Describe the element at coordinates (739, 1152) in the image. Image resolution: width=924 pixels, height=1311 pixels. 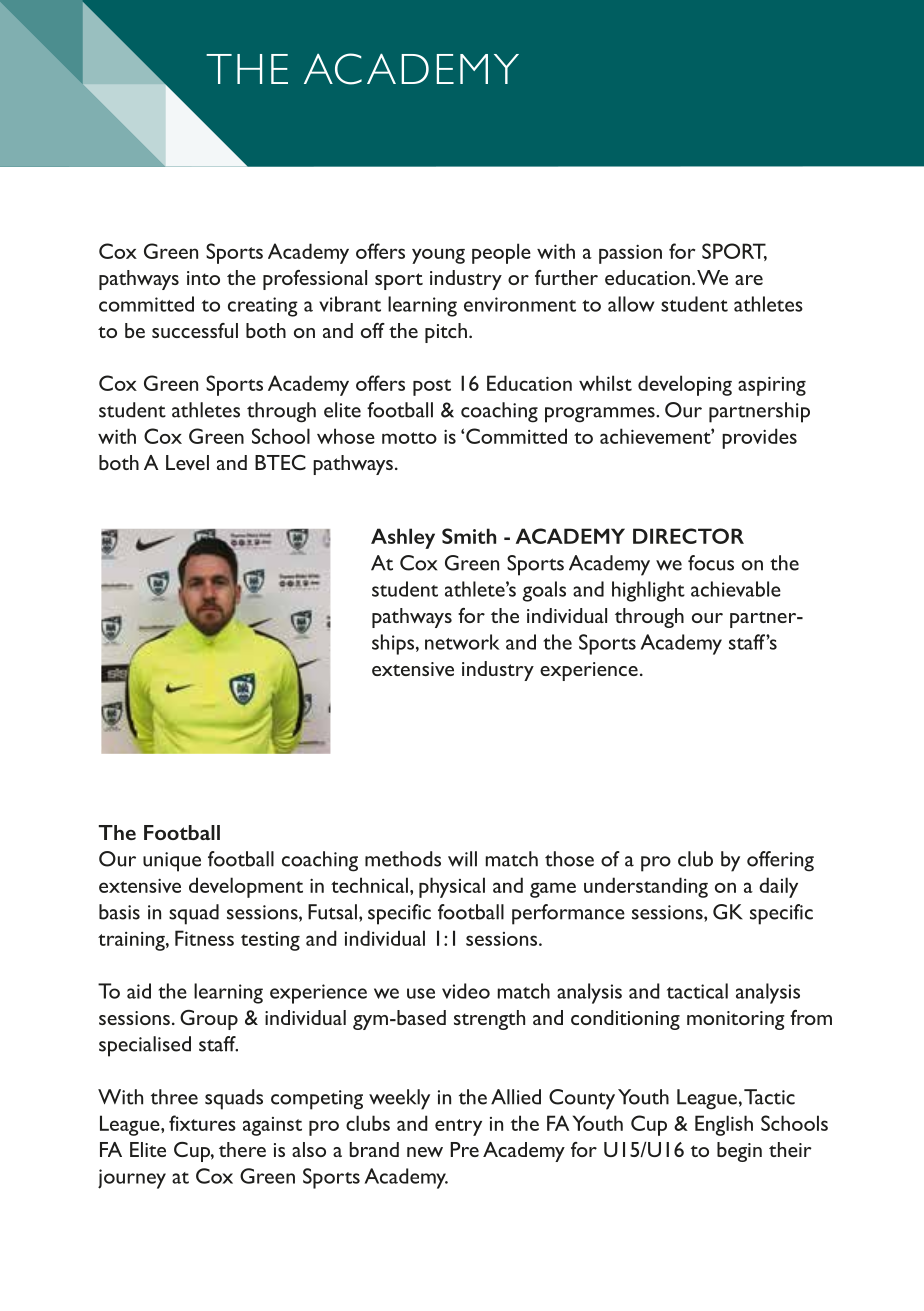
I see `begin` at that location.
